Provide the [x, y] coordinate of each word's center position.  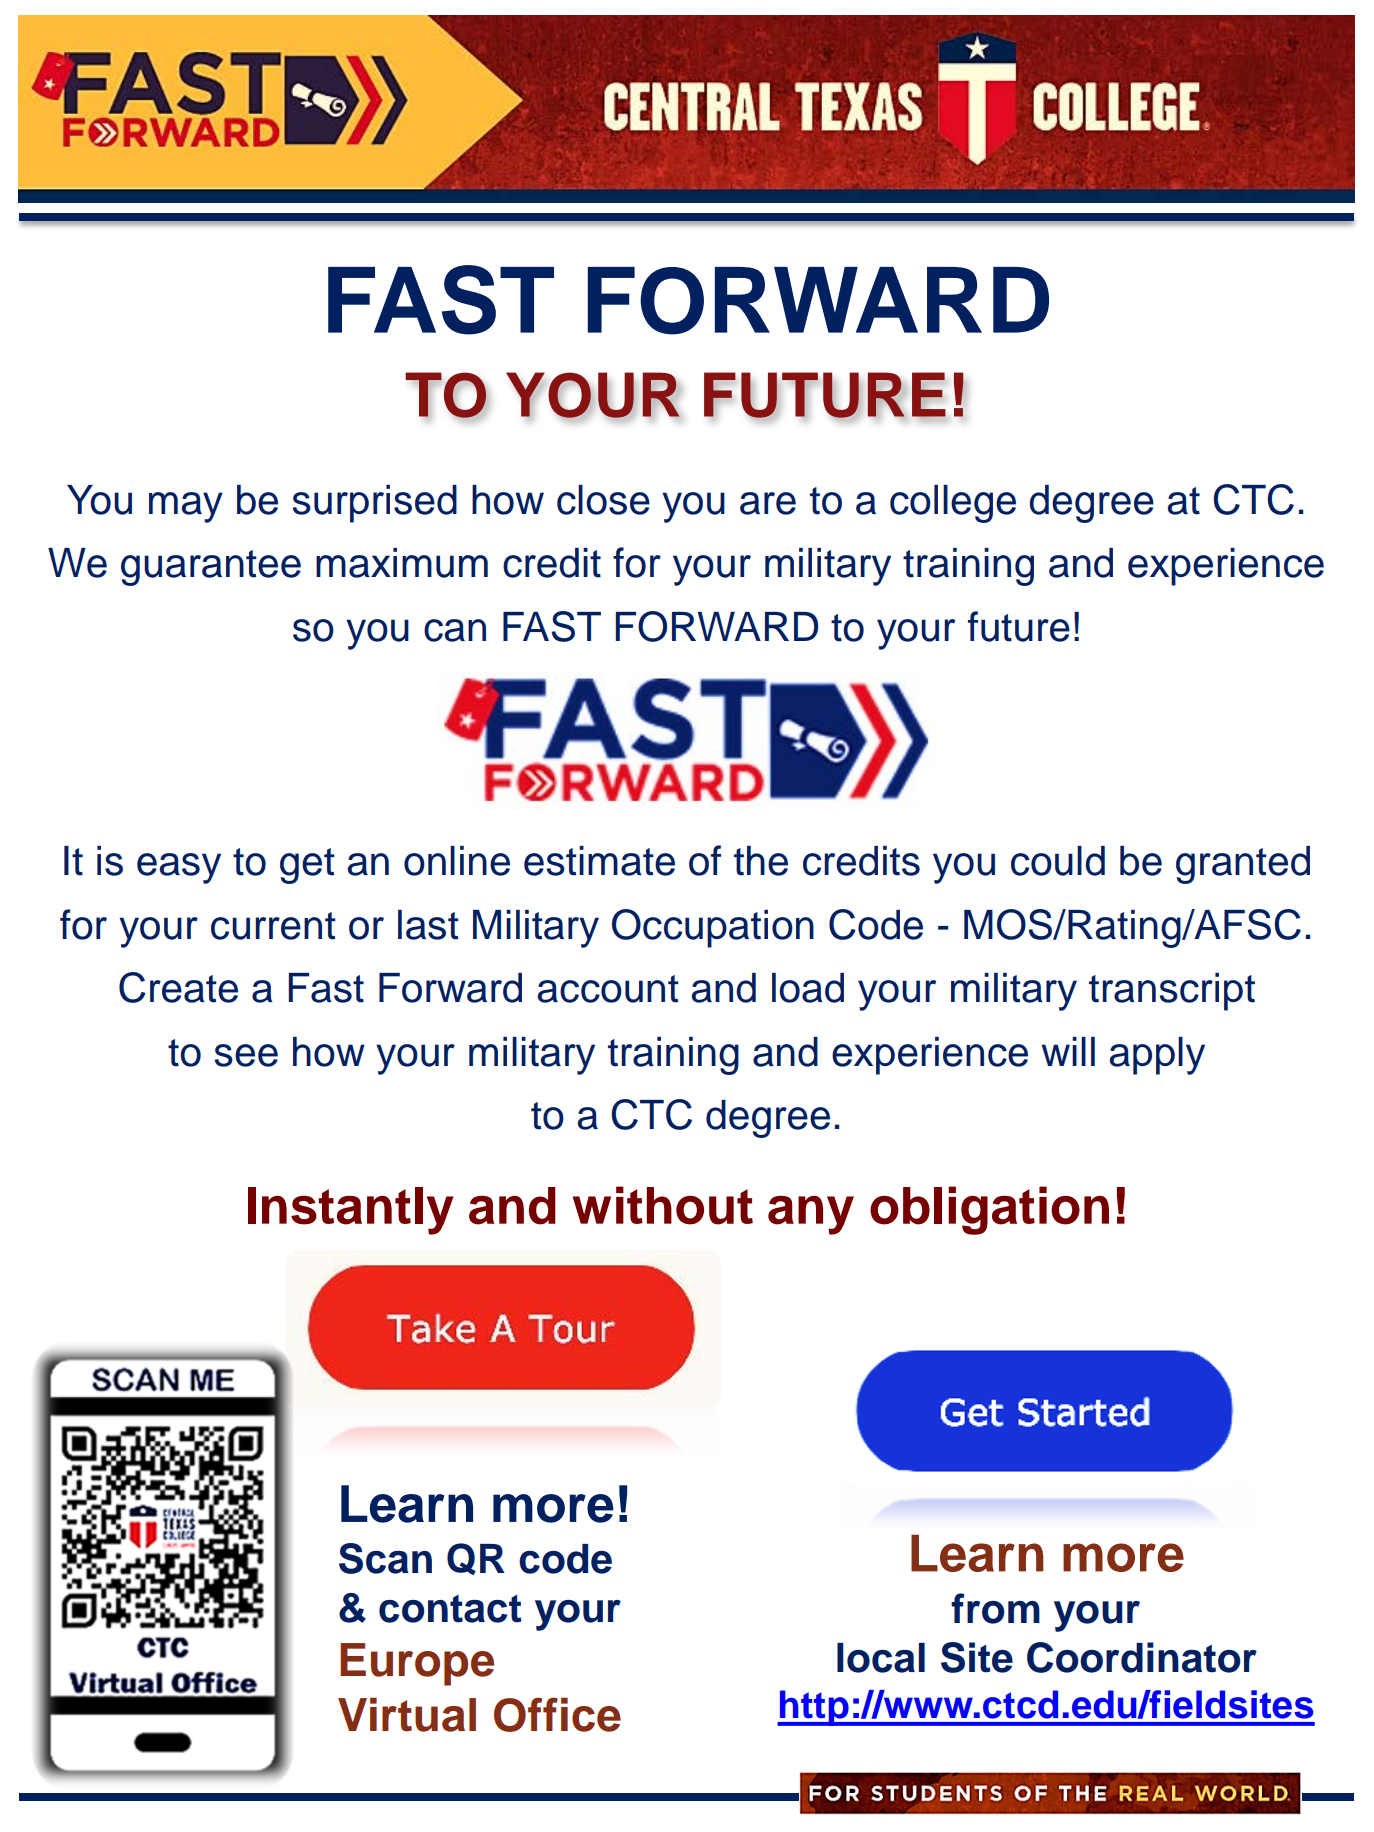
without [663, 1205]
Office [557, 1714]
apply [1157, 1056]
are [768, 503]
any [811, 1215]
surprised [374, 504]
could [1058, 861]
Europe [417, 1664]
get [307, 866]
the [761, 861]
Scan [385, 1558]
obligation [989, 1210]
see [246, 1055]
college [953, 504]
